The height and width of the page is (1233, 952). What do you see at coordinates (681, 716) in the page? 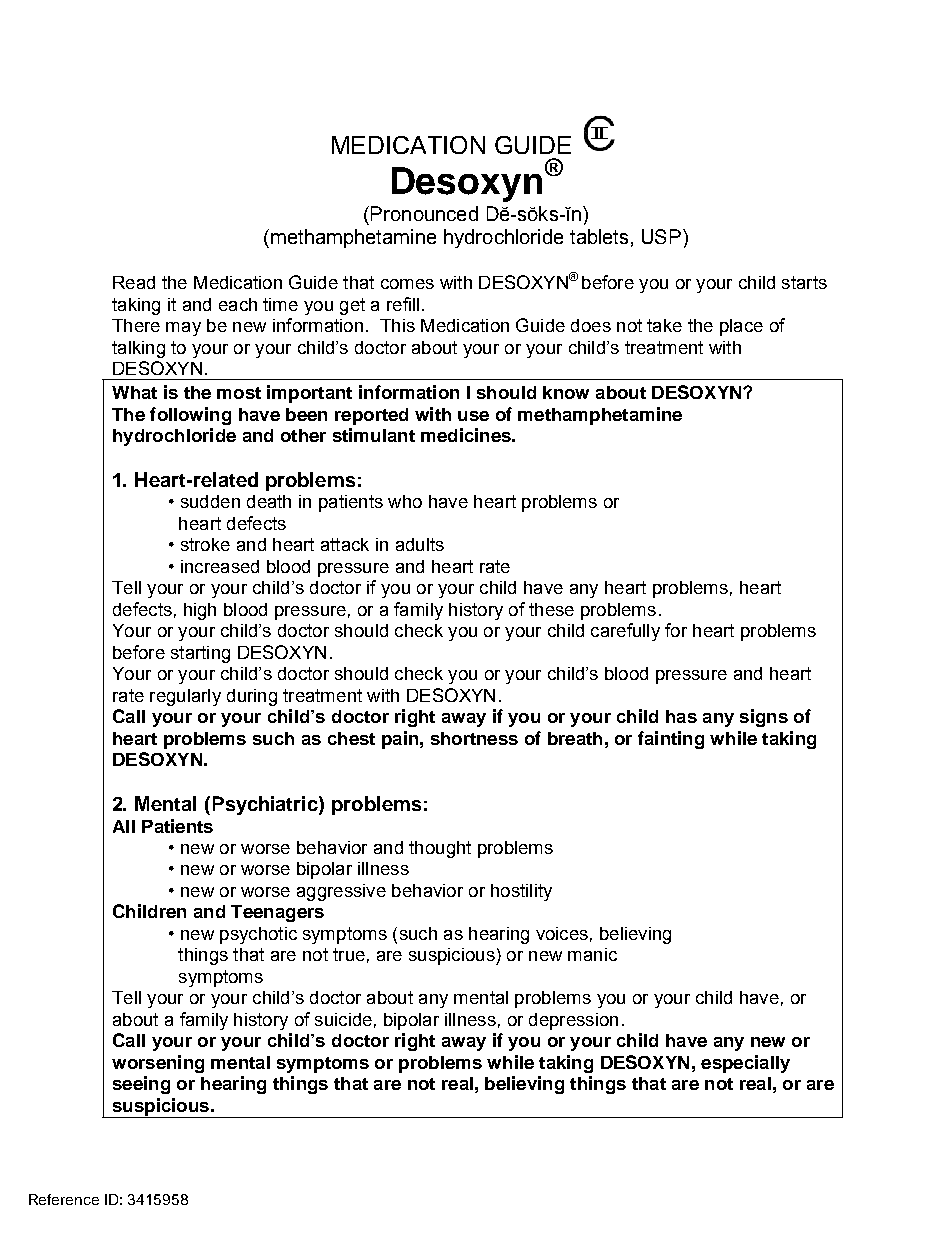
I see `has` at bounding box center [681, 716].
